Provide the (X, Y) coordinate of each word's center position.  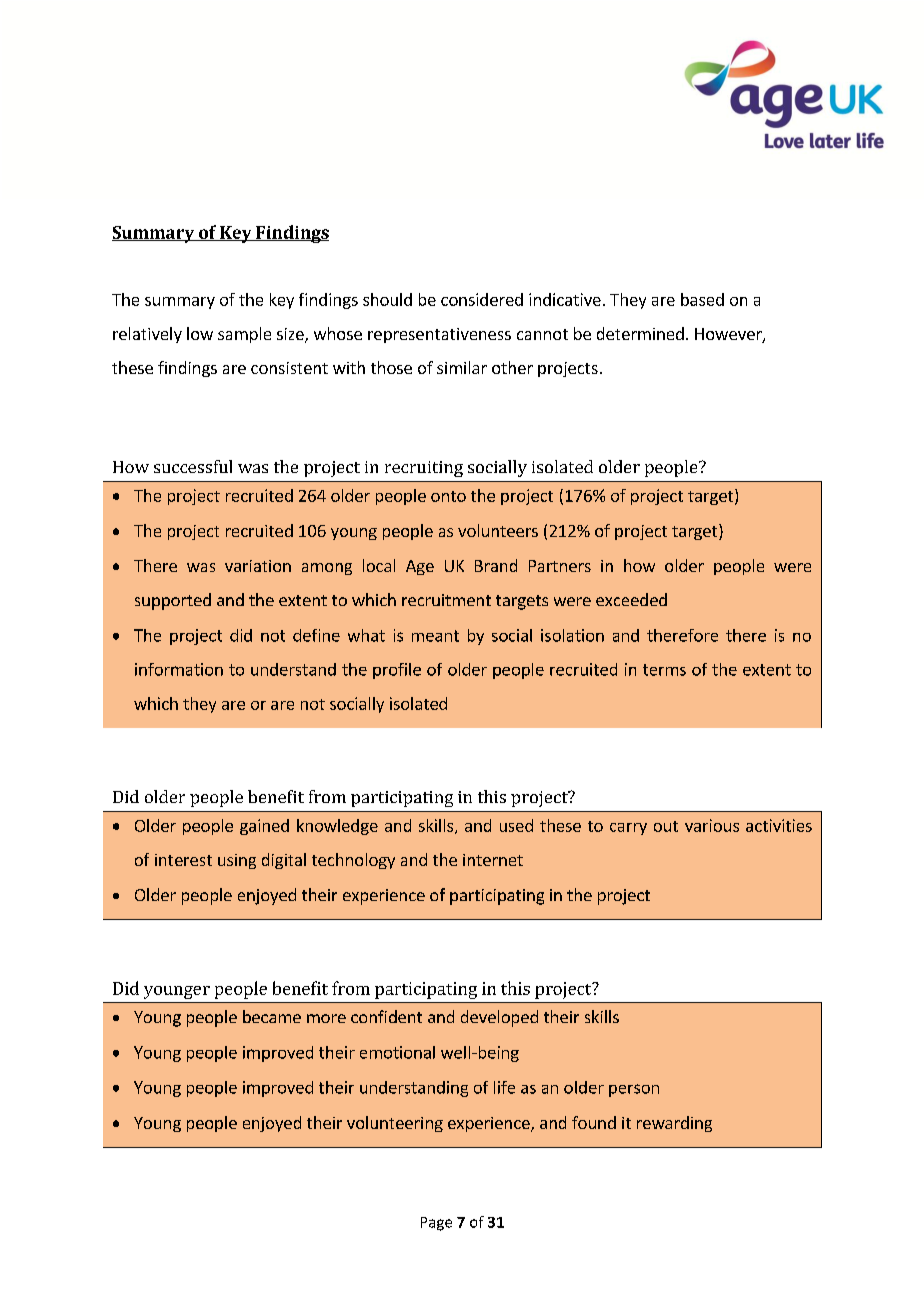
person (634, 1090)
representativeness (439, 335)
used (516, 825)
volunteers (498, 530)
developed (499, 1018)
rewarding (674, 1124)
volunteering (395, 1124)
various (712, 825)
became (272, 1016)
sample (244, 335)
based (702, 299)
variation (258, 566)
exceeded (631, 599)
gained (264, 827)
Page (436, 1224)
